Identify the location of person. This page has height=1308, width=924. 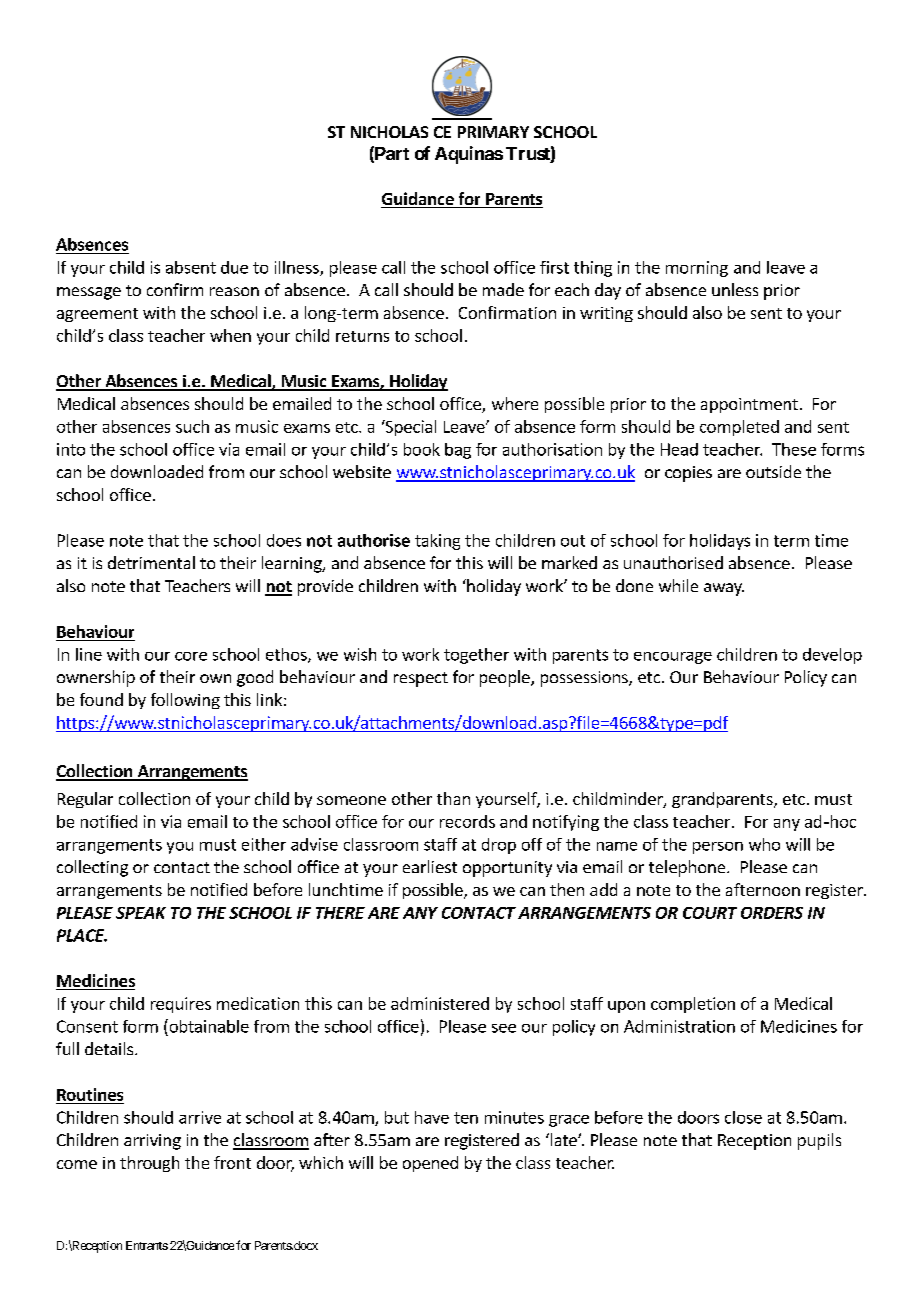
(718, 848).
